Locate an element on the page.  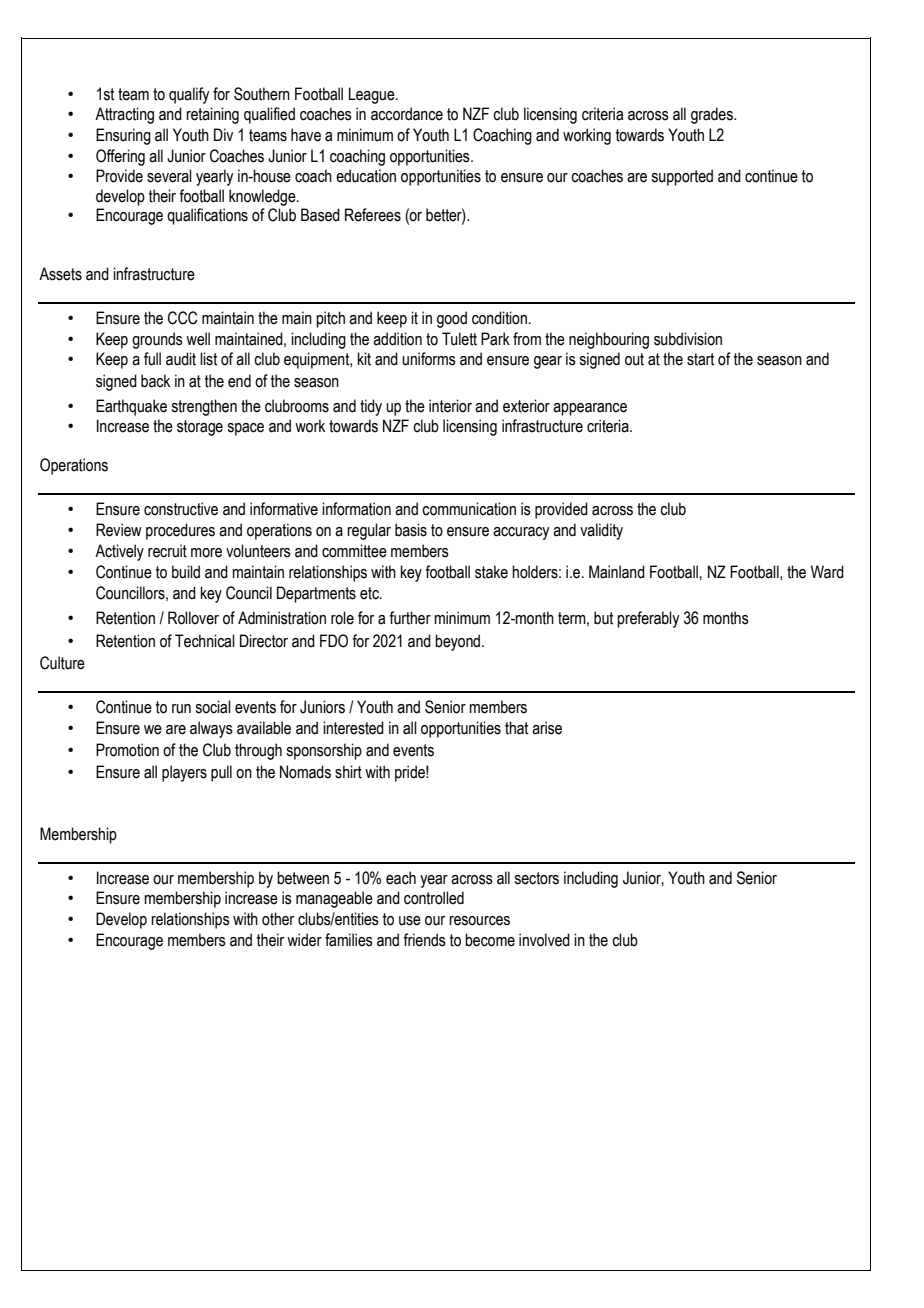
Attracting is located at coordinates (124, 115).
